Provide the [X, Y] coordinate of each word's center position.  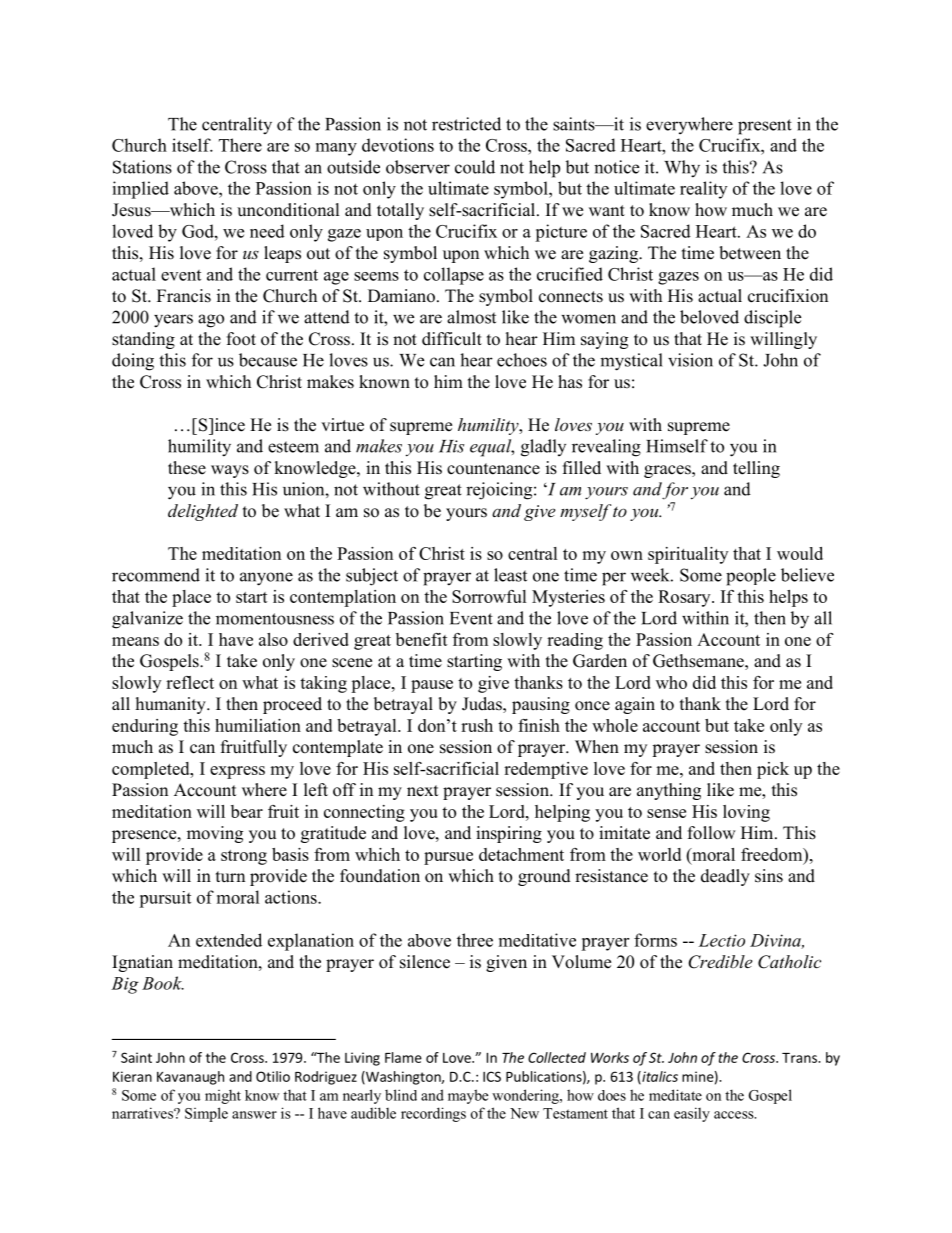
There [240, 145]
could [475, 167]
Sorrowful [489, 596]
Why [682, 169]
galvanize [147, 620]
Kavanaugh [190, 1078]
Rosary [685, 598]
